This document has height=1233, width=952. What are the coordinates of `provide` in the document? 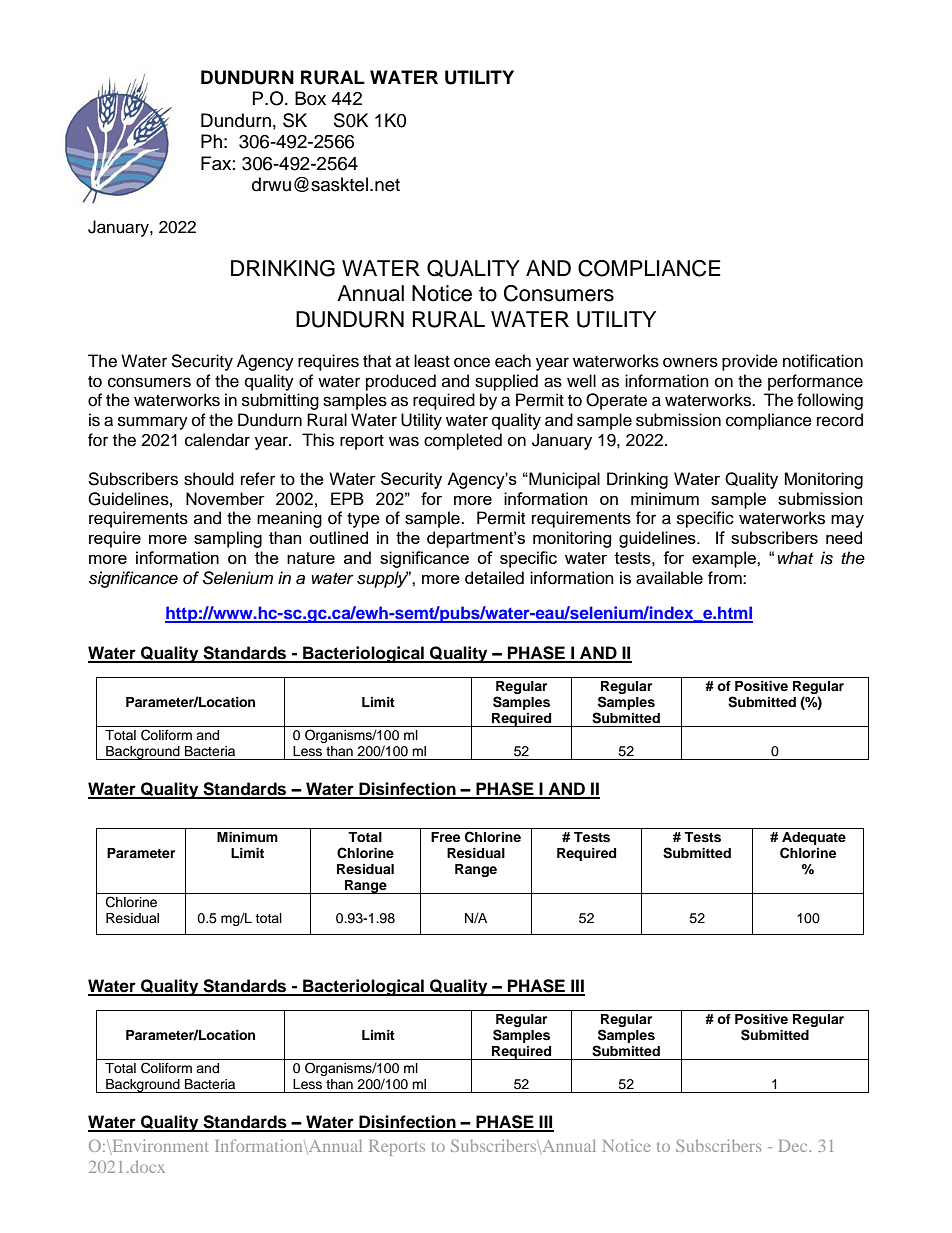 It's located at (750, 362).
